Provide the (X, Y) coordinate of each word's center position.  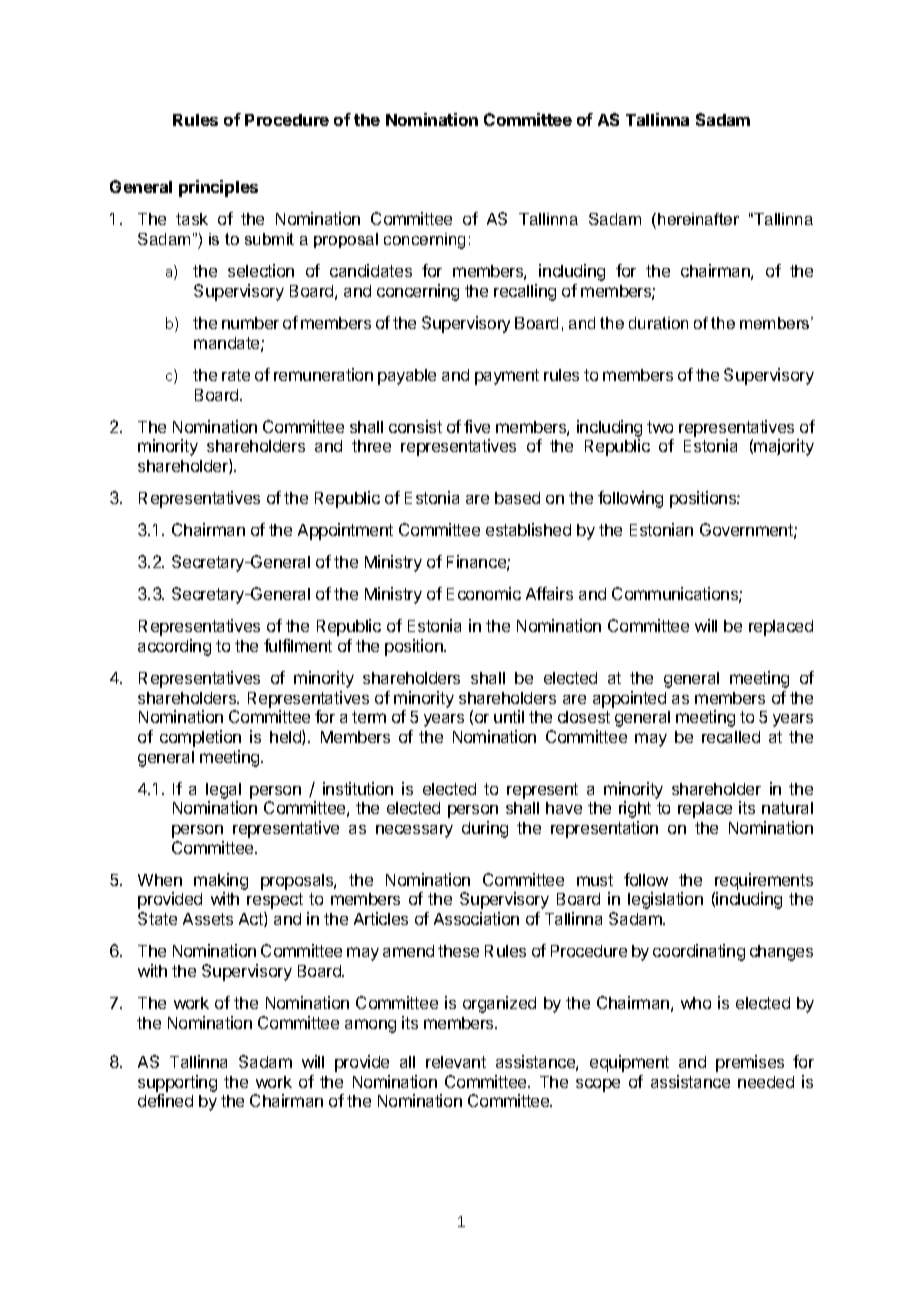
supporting (177, 1083)
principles (218, 188)
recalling (525, 292)
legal (223, 792)
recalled (731, 737)
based (517, 498)
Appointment (345, 531)
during (485, 829)
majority (784, 447)
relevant (456, 1062)
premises (750, 1063)
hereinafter (698, 219)
